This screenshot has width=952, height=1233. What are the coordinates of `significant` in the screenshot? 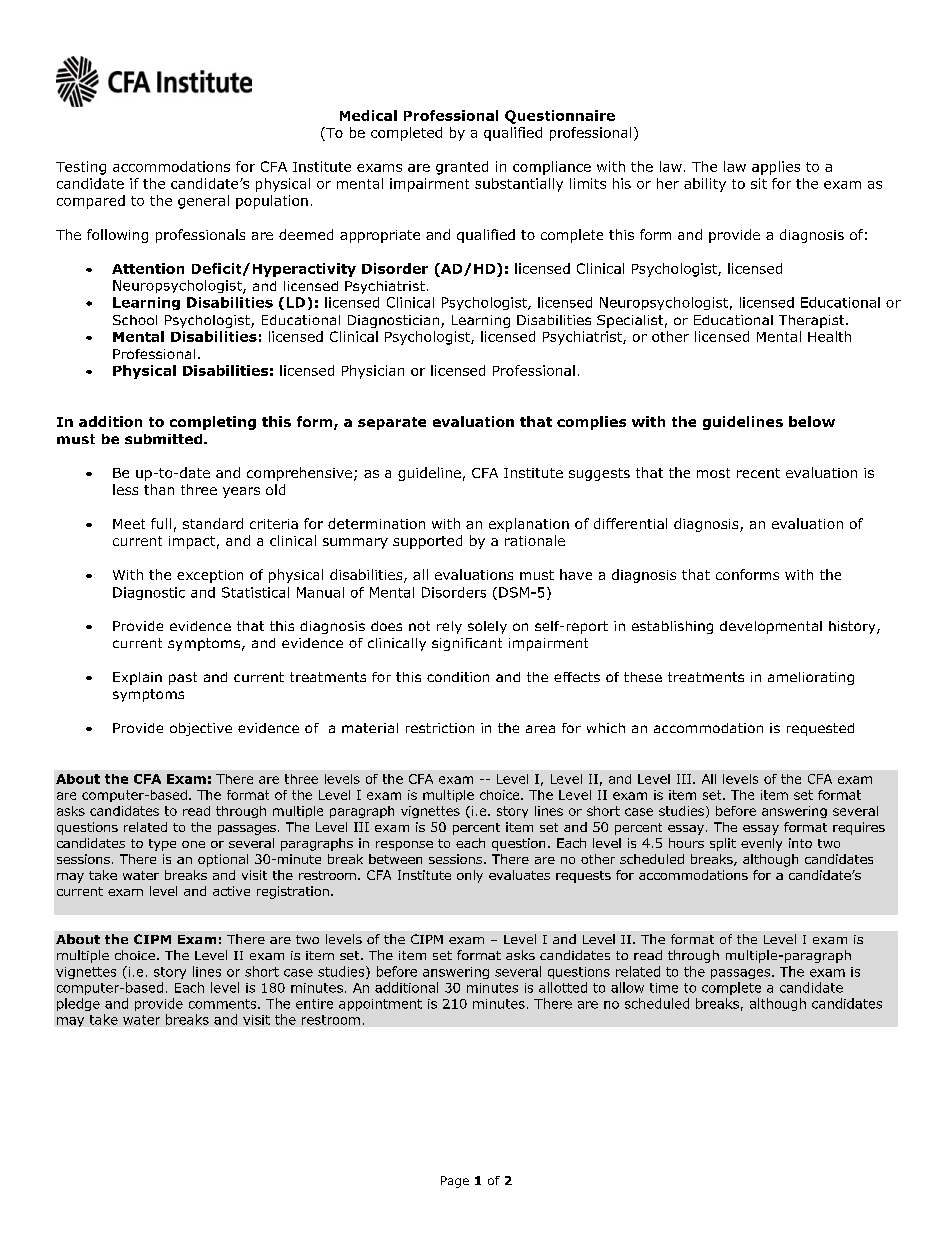 It's located at (467, 644).
